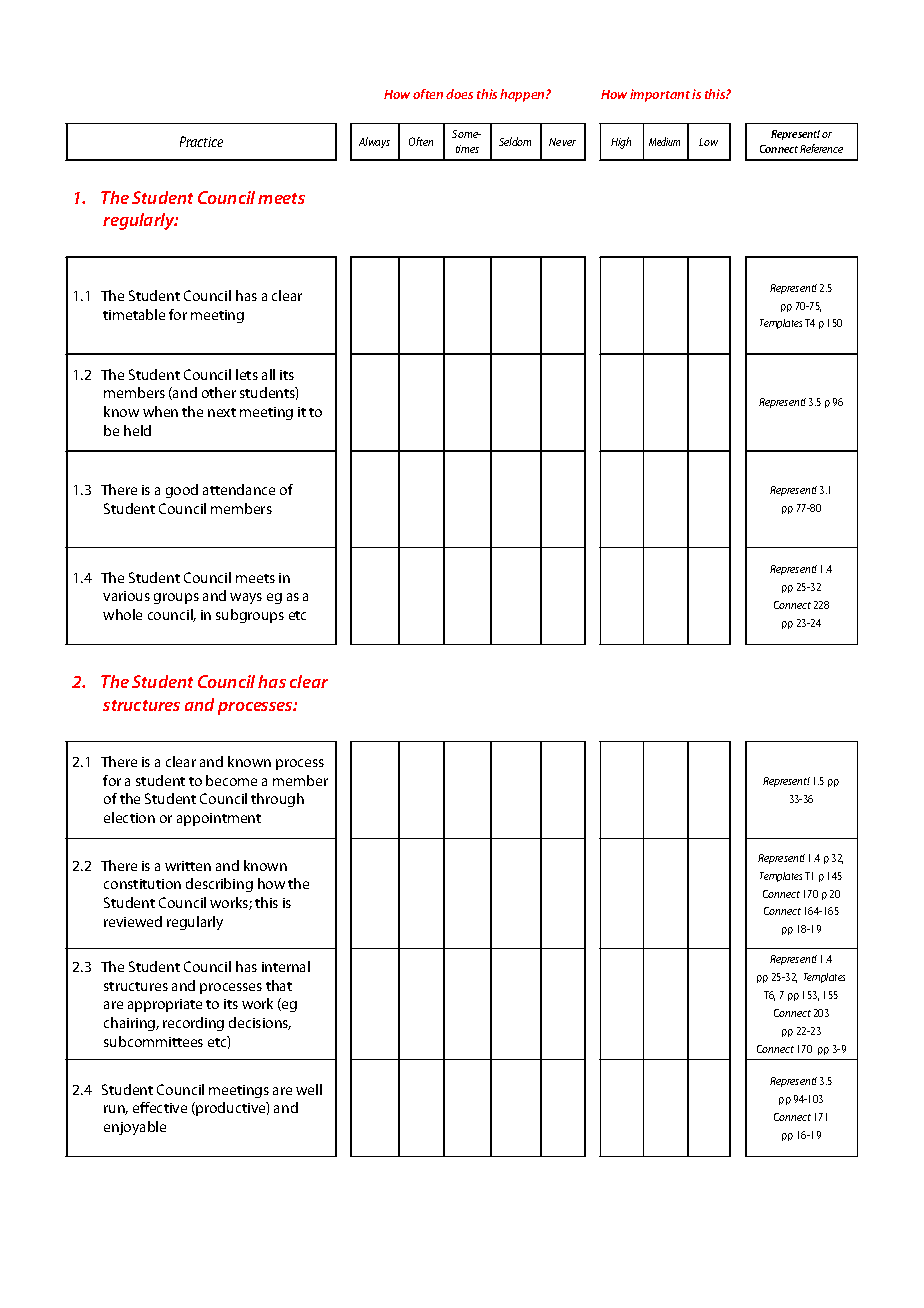  I want to click on Low, so click(708, 142).
